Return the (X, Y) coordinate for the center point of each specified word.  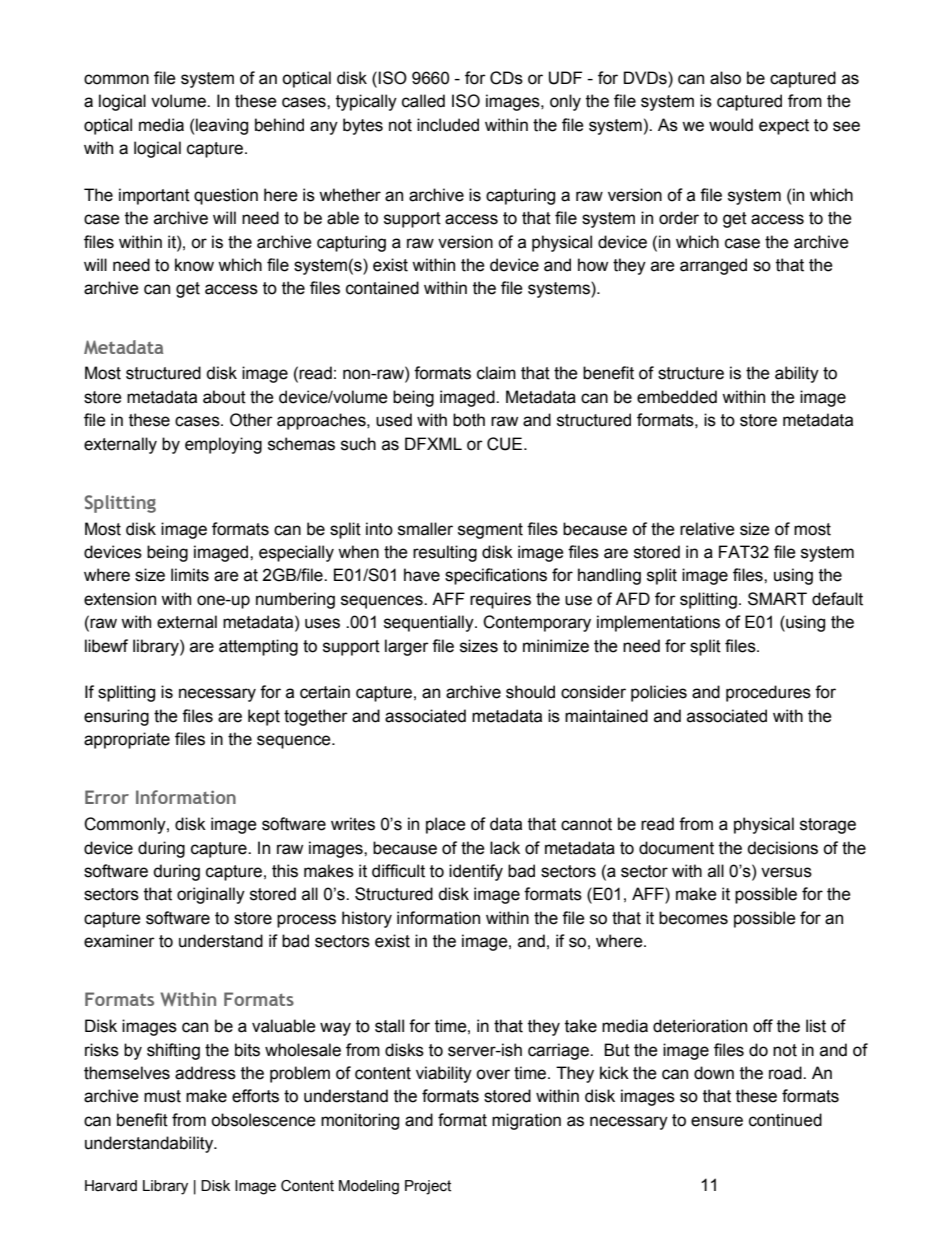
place (446, 825)
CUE (506, 444)
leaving (222, 126)
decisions (782, 848)
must (162, 1096)
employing (223, 445)
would (731, 125)
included (448, 125)
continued (785, 1120)
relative (707, 529)
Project (428, 1187)
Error (107, 797)
